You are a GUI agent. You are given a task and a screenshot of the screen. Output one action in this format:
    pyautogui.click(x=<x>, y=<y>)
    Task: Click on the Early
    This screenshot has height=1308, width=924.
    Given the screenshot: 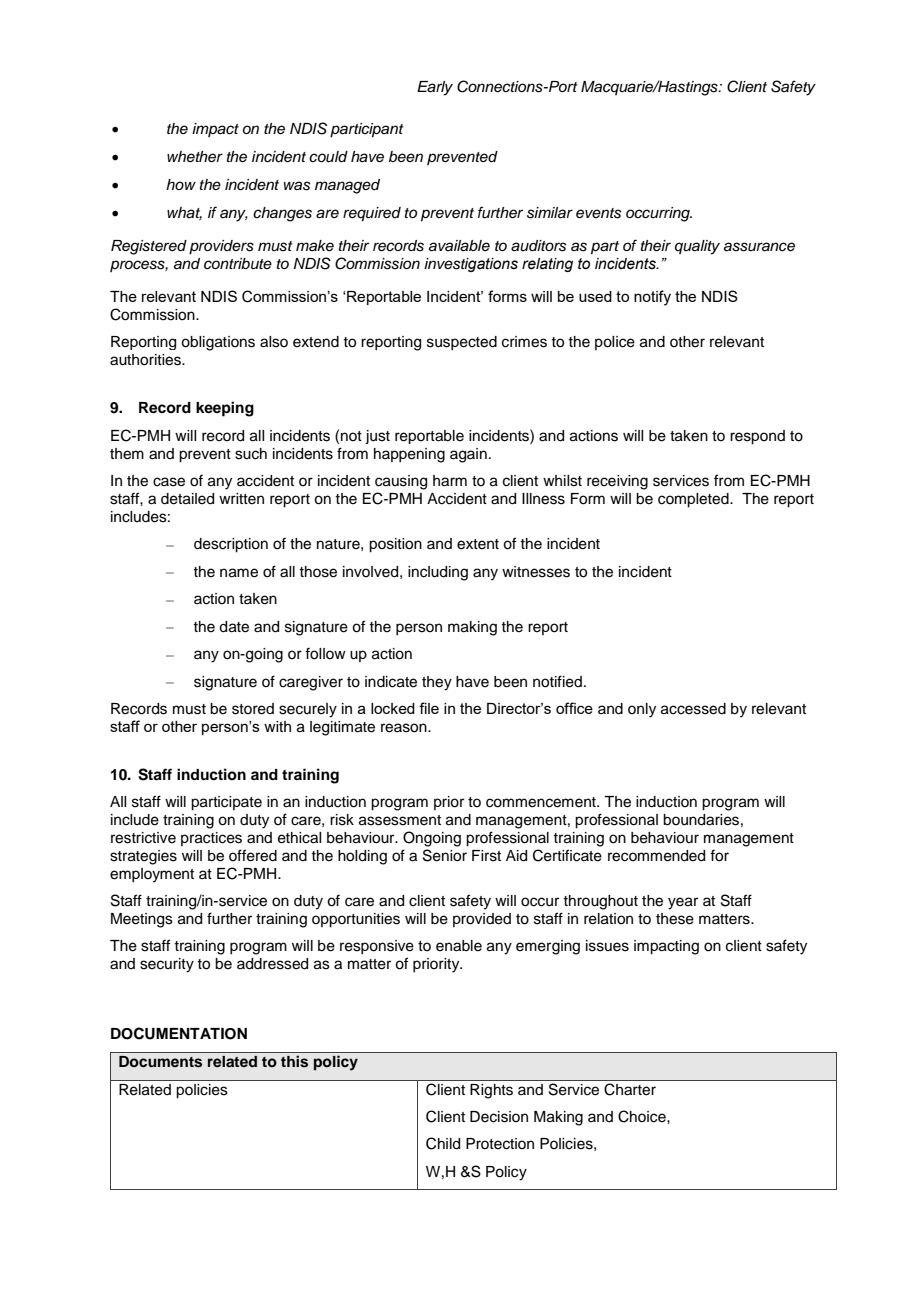 What is the action you would take?
    pyautogui.click(x=435, y=88)
